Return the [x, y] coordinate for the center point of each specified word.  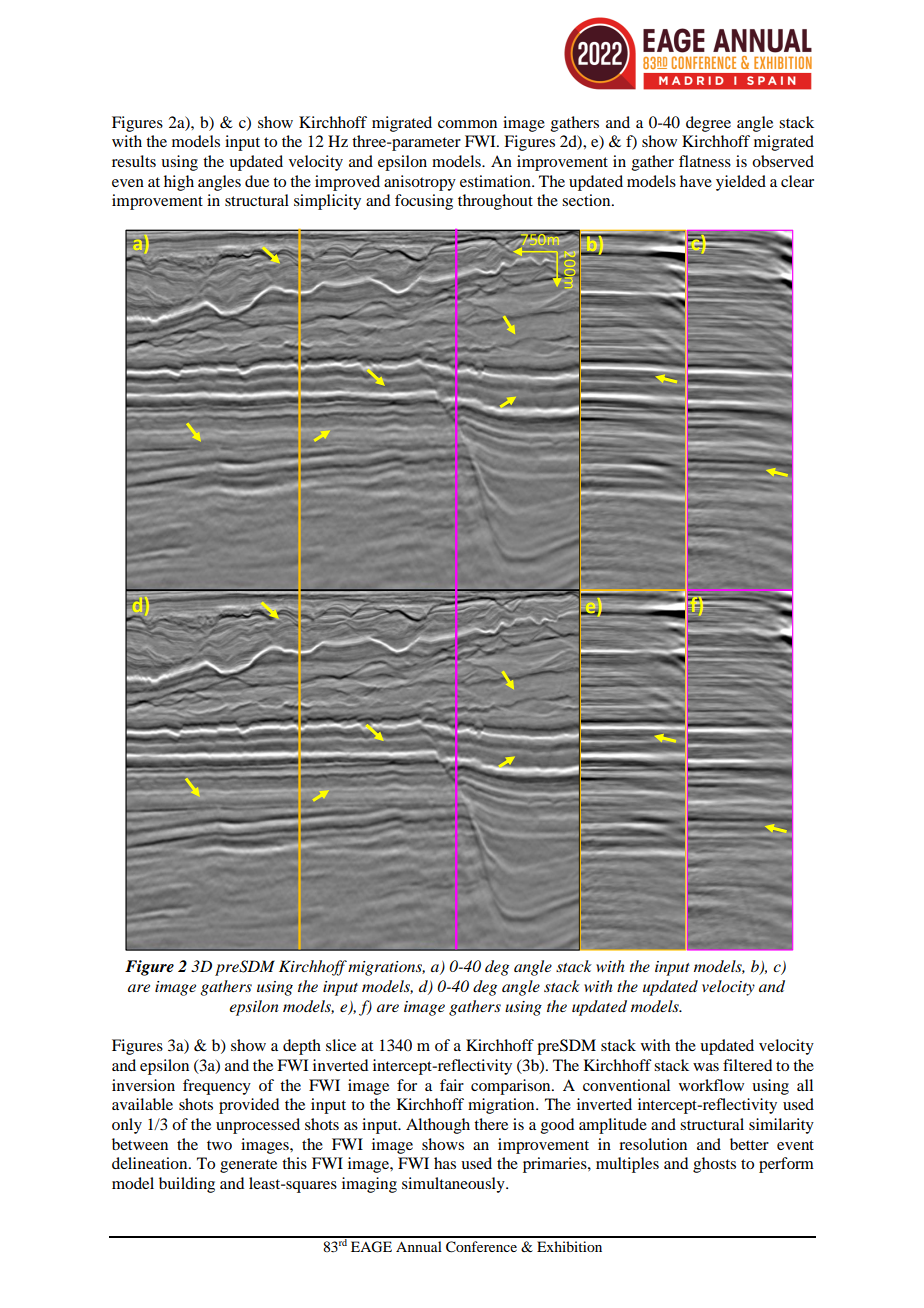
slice [341, 1045]
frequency [217, 1087]
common [467, 124]
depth [302, 1047]
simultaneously [454, 1185]
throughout [495, 202]
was [706, 1067]
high [179, 183]
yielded [741, 183]
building [187, 1185]
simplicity [327, 202]
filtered [747, 1065]
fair [452, 1085]
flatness [705, 161]
